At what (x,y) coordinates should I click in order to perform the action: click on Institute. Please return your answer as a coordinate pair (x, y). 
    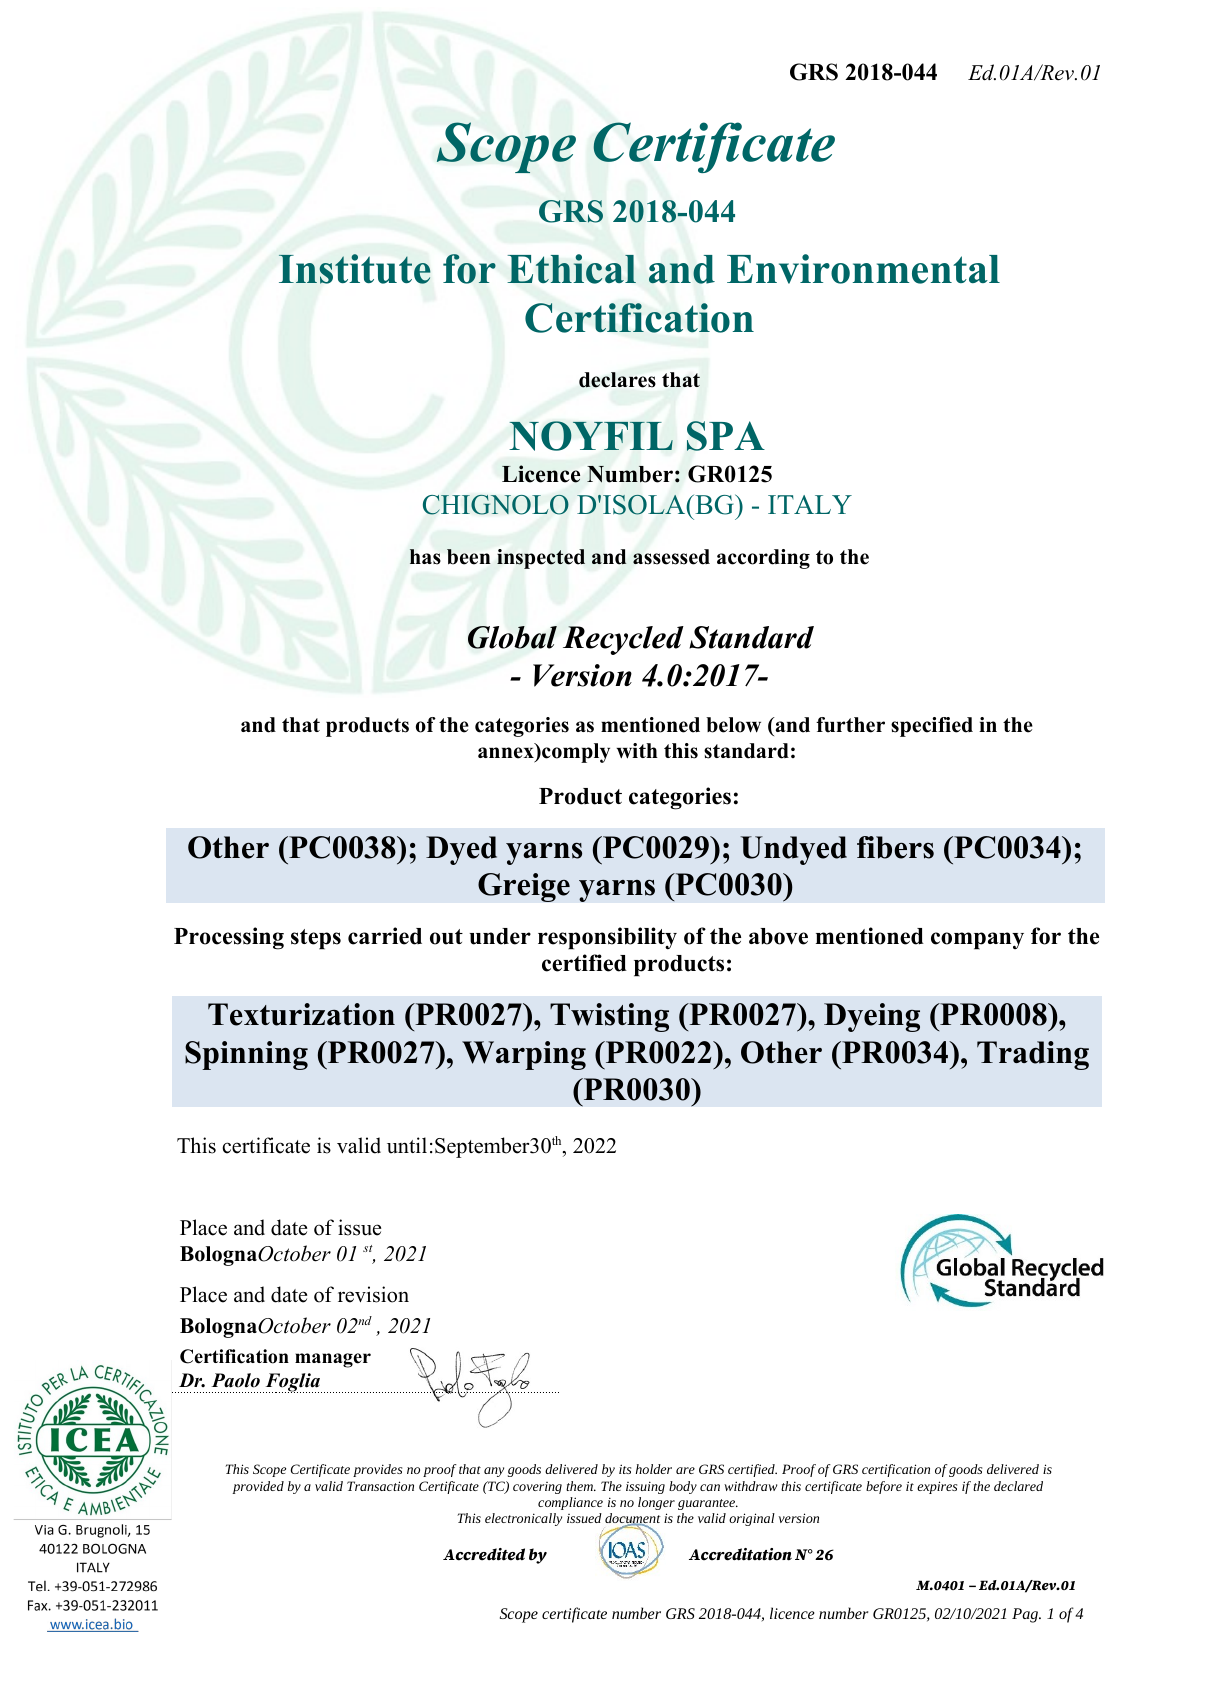
    Looking at the image, I should click on (355, 269).
